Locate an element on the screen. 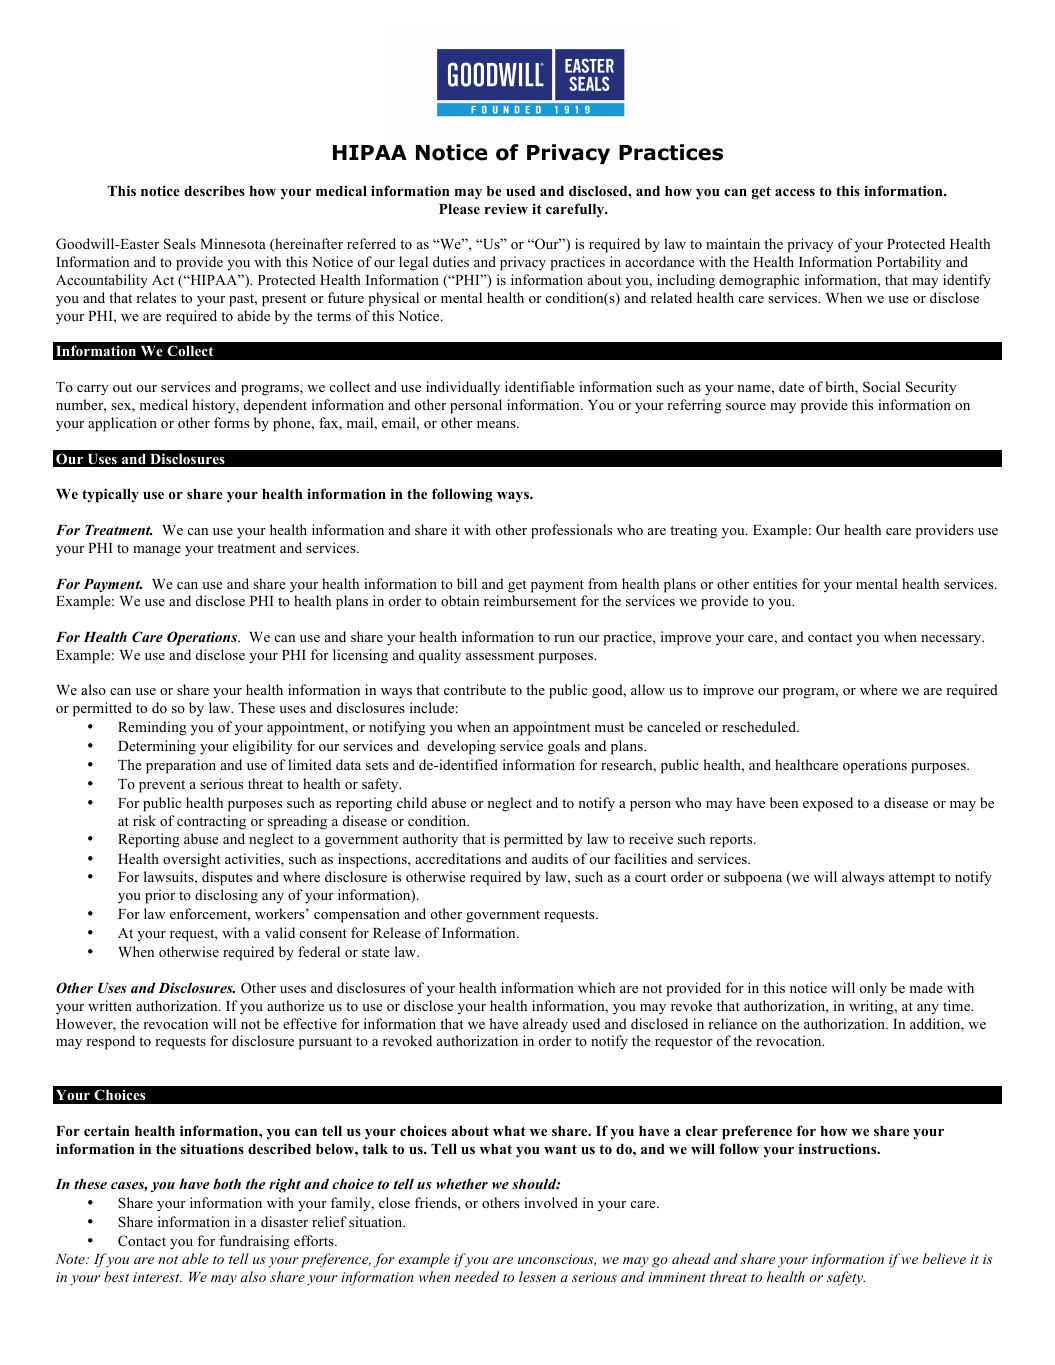 This screenshot has height=1365, width=1055. manage is located at coordinates (157, 551).
